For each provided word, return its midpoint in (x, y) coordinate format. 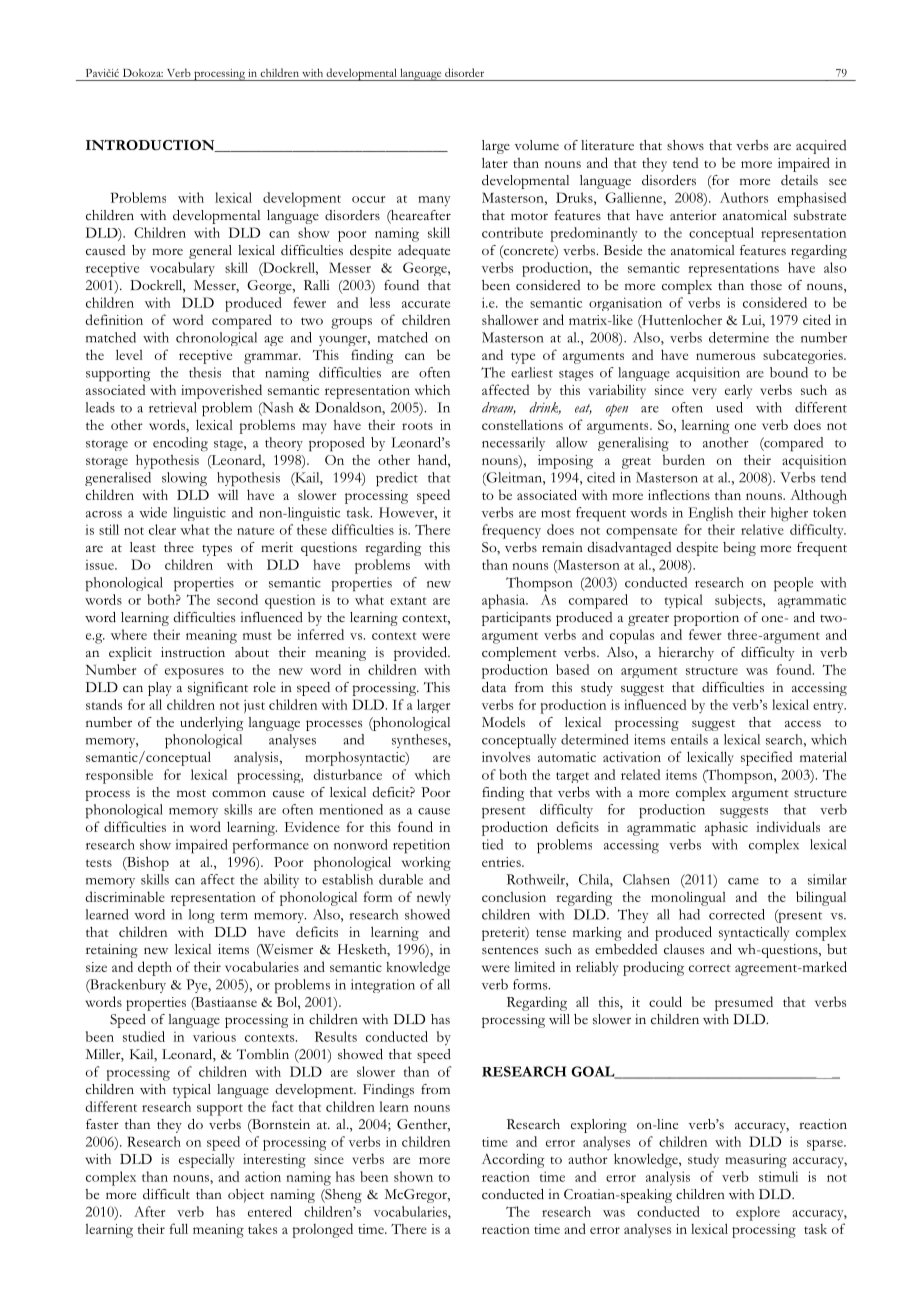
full (179, 1228)
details (799, 180)
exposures (194, 673)
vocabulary (182, 269)
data (494, 687)
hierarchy (686, 654)
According (513, 1160)
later (495, 162)
